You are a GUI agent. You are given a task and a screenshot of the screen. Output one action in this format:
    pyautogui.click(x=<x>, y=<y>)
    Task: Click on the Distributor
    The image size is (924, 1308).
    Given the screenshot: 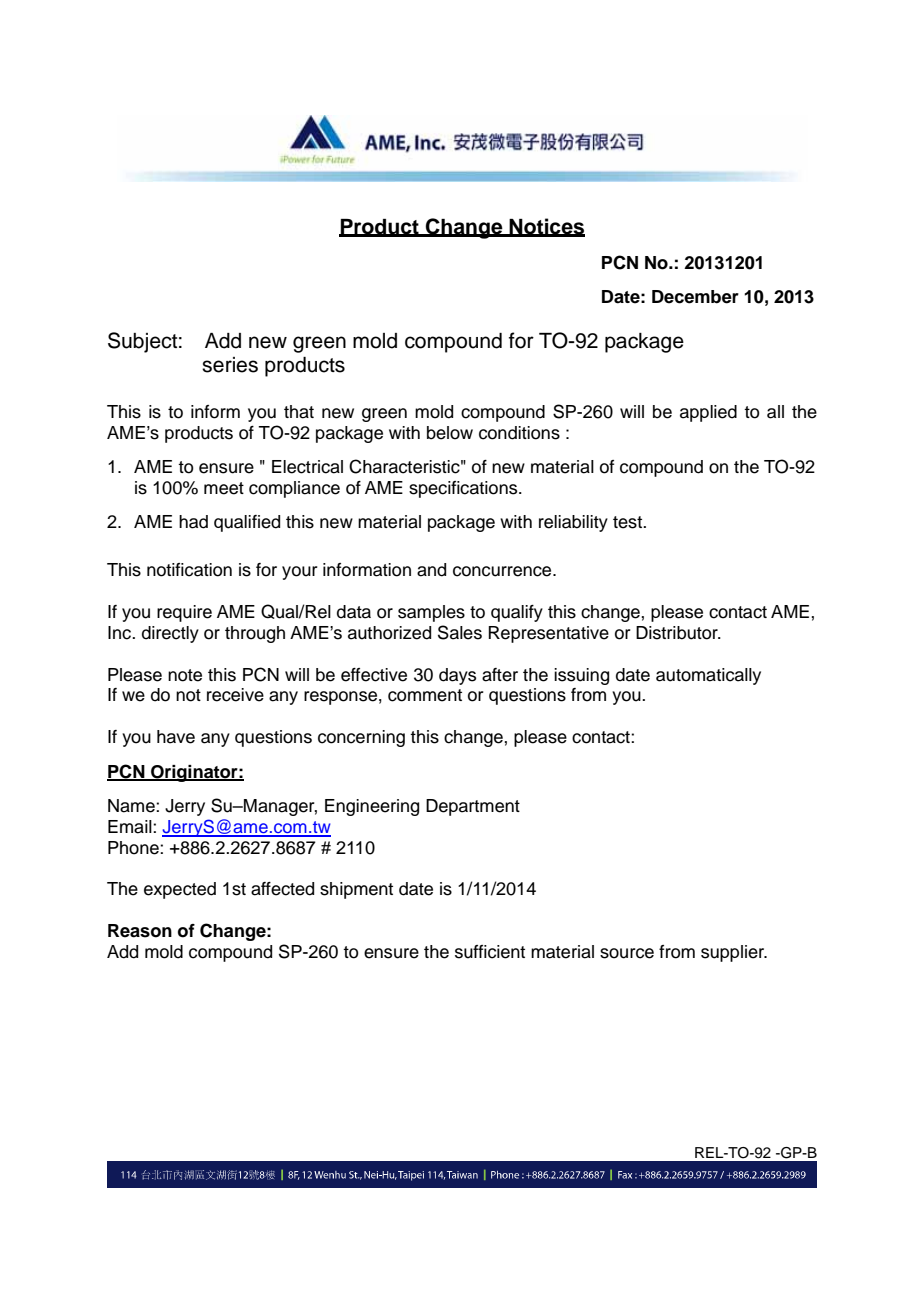 What is the action you would take?
    pyautogui.click(x=678, y=633)
